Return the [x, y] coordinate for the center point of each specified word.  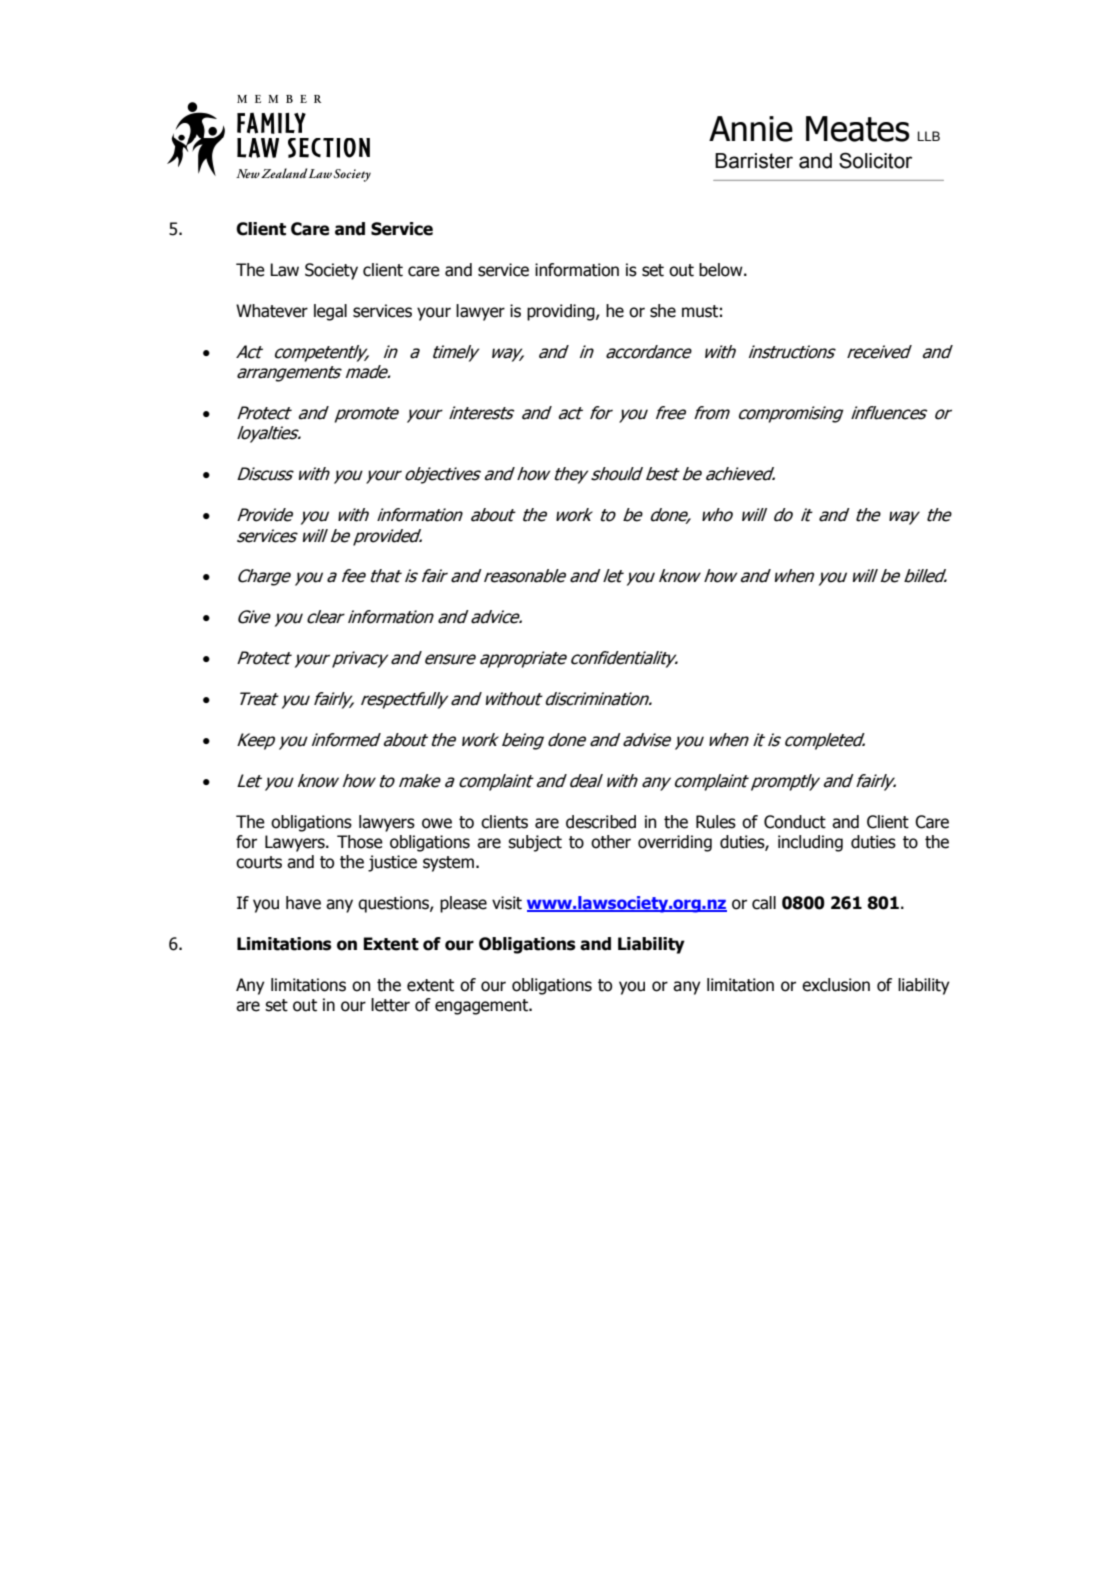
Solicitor [875, 160]
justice [392, 863]
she [663, 311]
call [764, 903]
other [611, 842]
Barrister [754, 161]
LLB [929, 136]
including [810, 843]
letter [390, 1005]
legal [330, 312]
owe [437, 823]
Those [360, 842]
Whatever [272, 311]
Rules [716, 822]
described [601, 822]
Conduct [795, 822]
